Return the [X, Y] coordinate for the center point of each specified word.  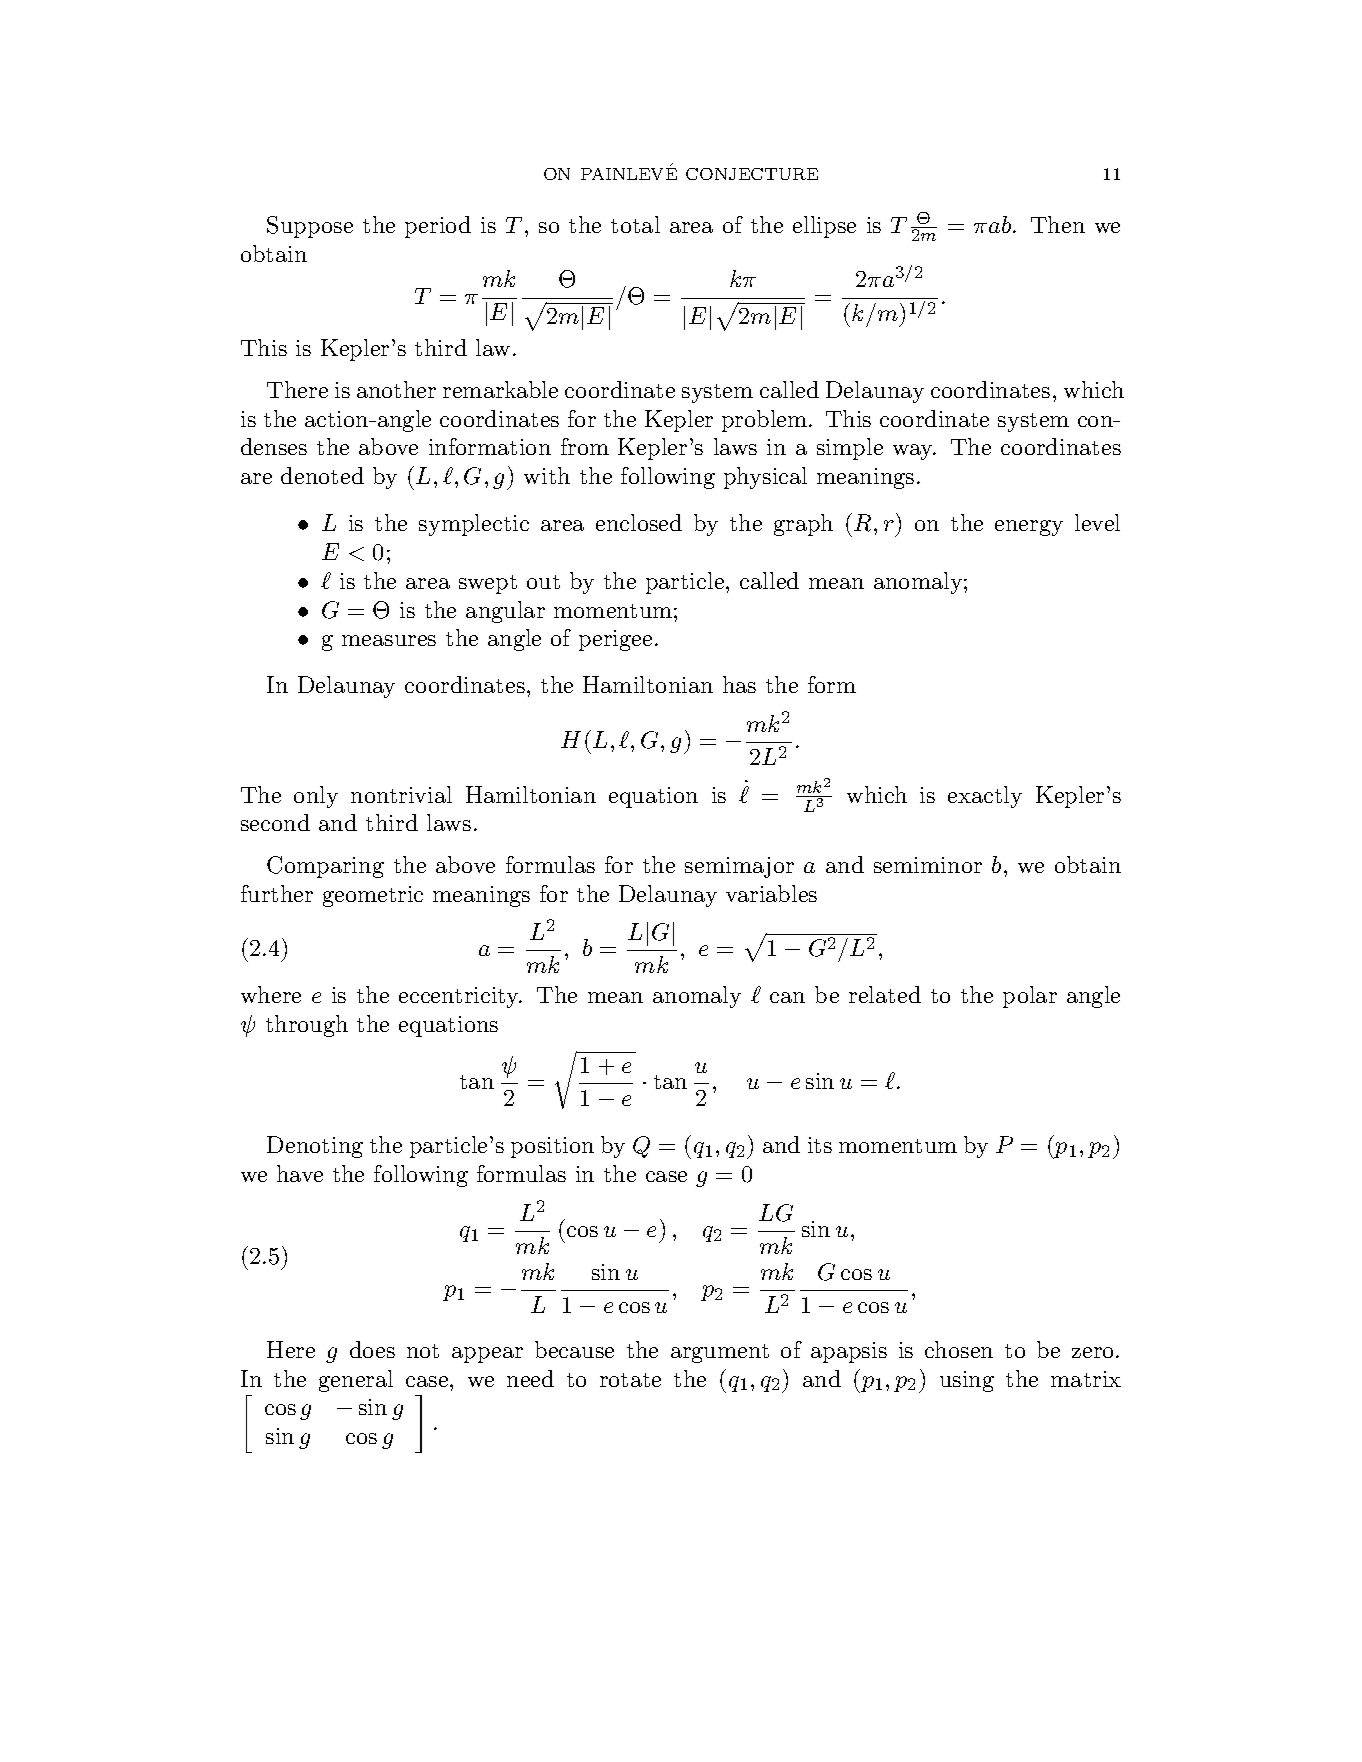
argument [720, 1353]
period [438, 227]
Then [1058, 224]
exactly [985, 797]
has [739, 684]
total [635, 224]
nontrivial [401, 794]
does [372, 1349]
